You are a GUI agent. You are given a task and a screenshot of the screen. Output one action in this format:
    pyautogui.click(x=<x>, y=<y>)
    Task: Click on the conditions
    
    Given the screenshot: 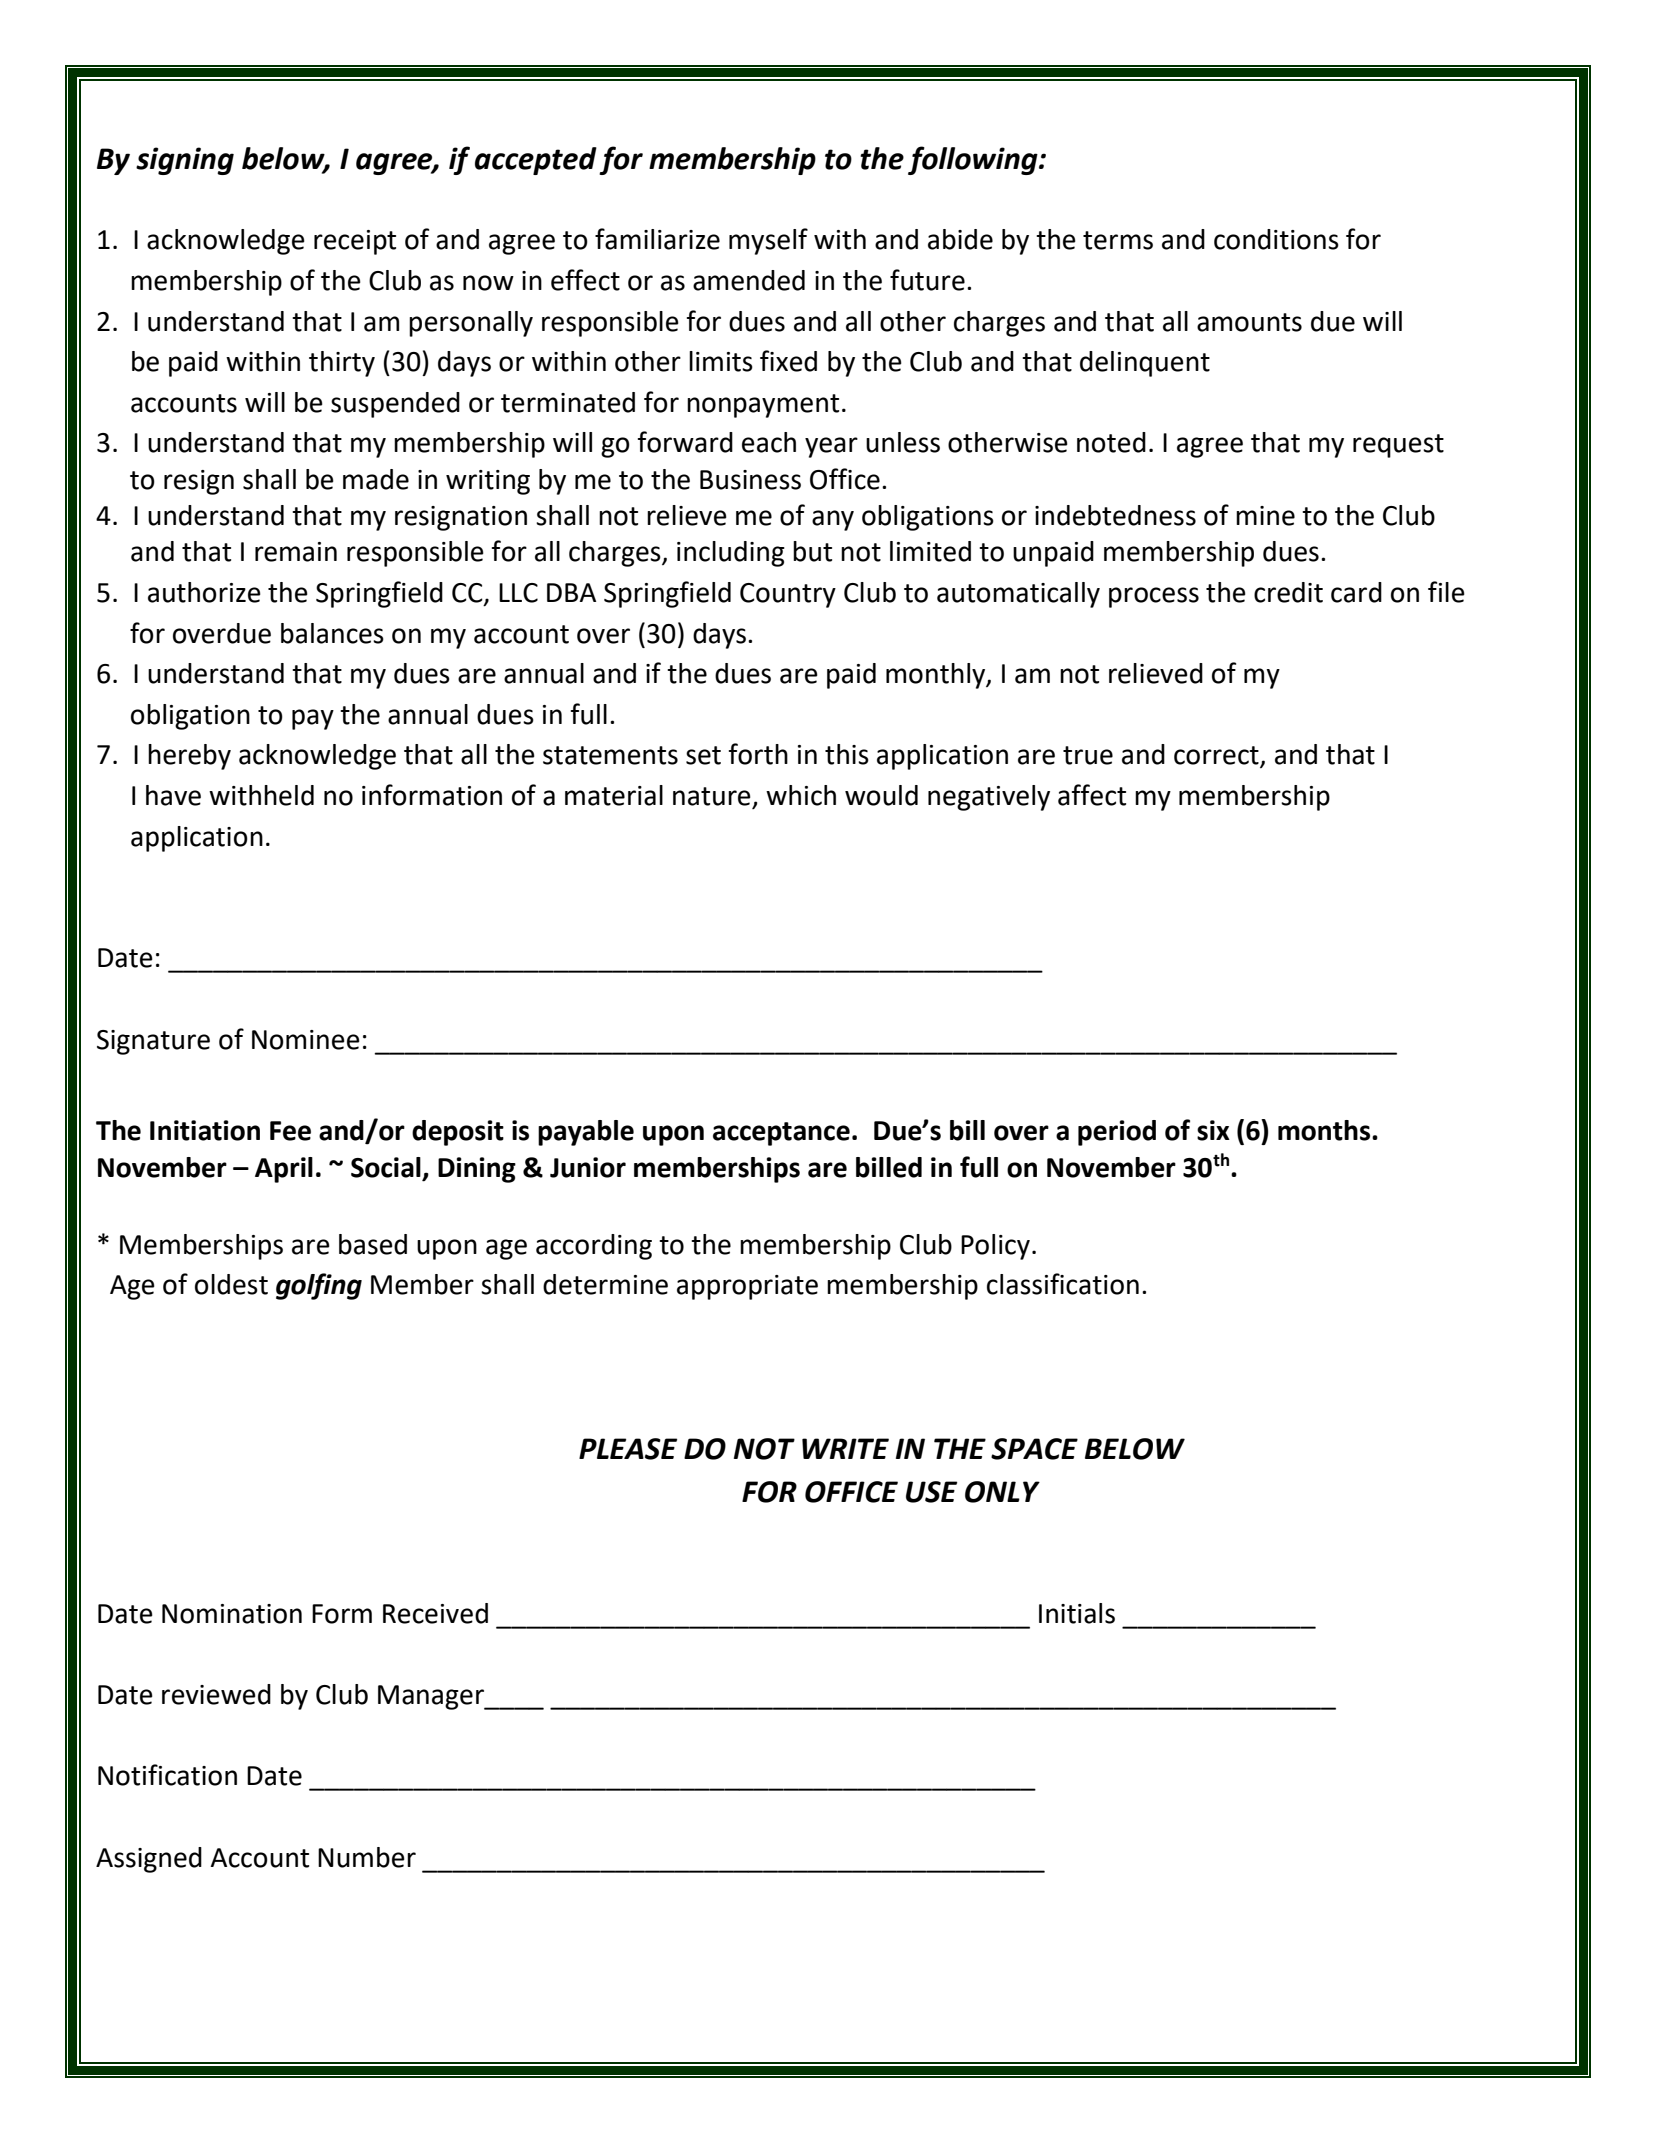 What is the action you would take?
    pyautogui.click(x=1276, y=239)
